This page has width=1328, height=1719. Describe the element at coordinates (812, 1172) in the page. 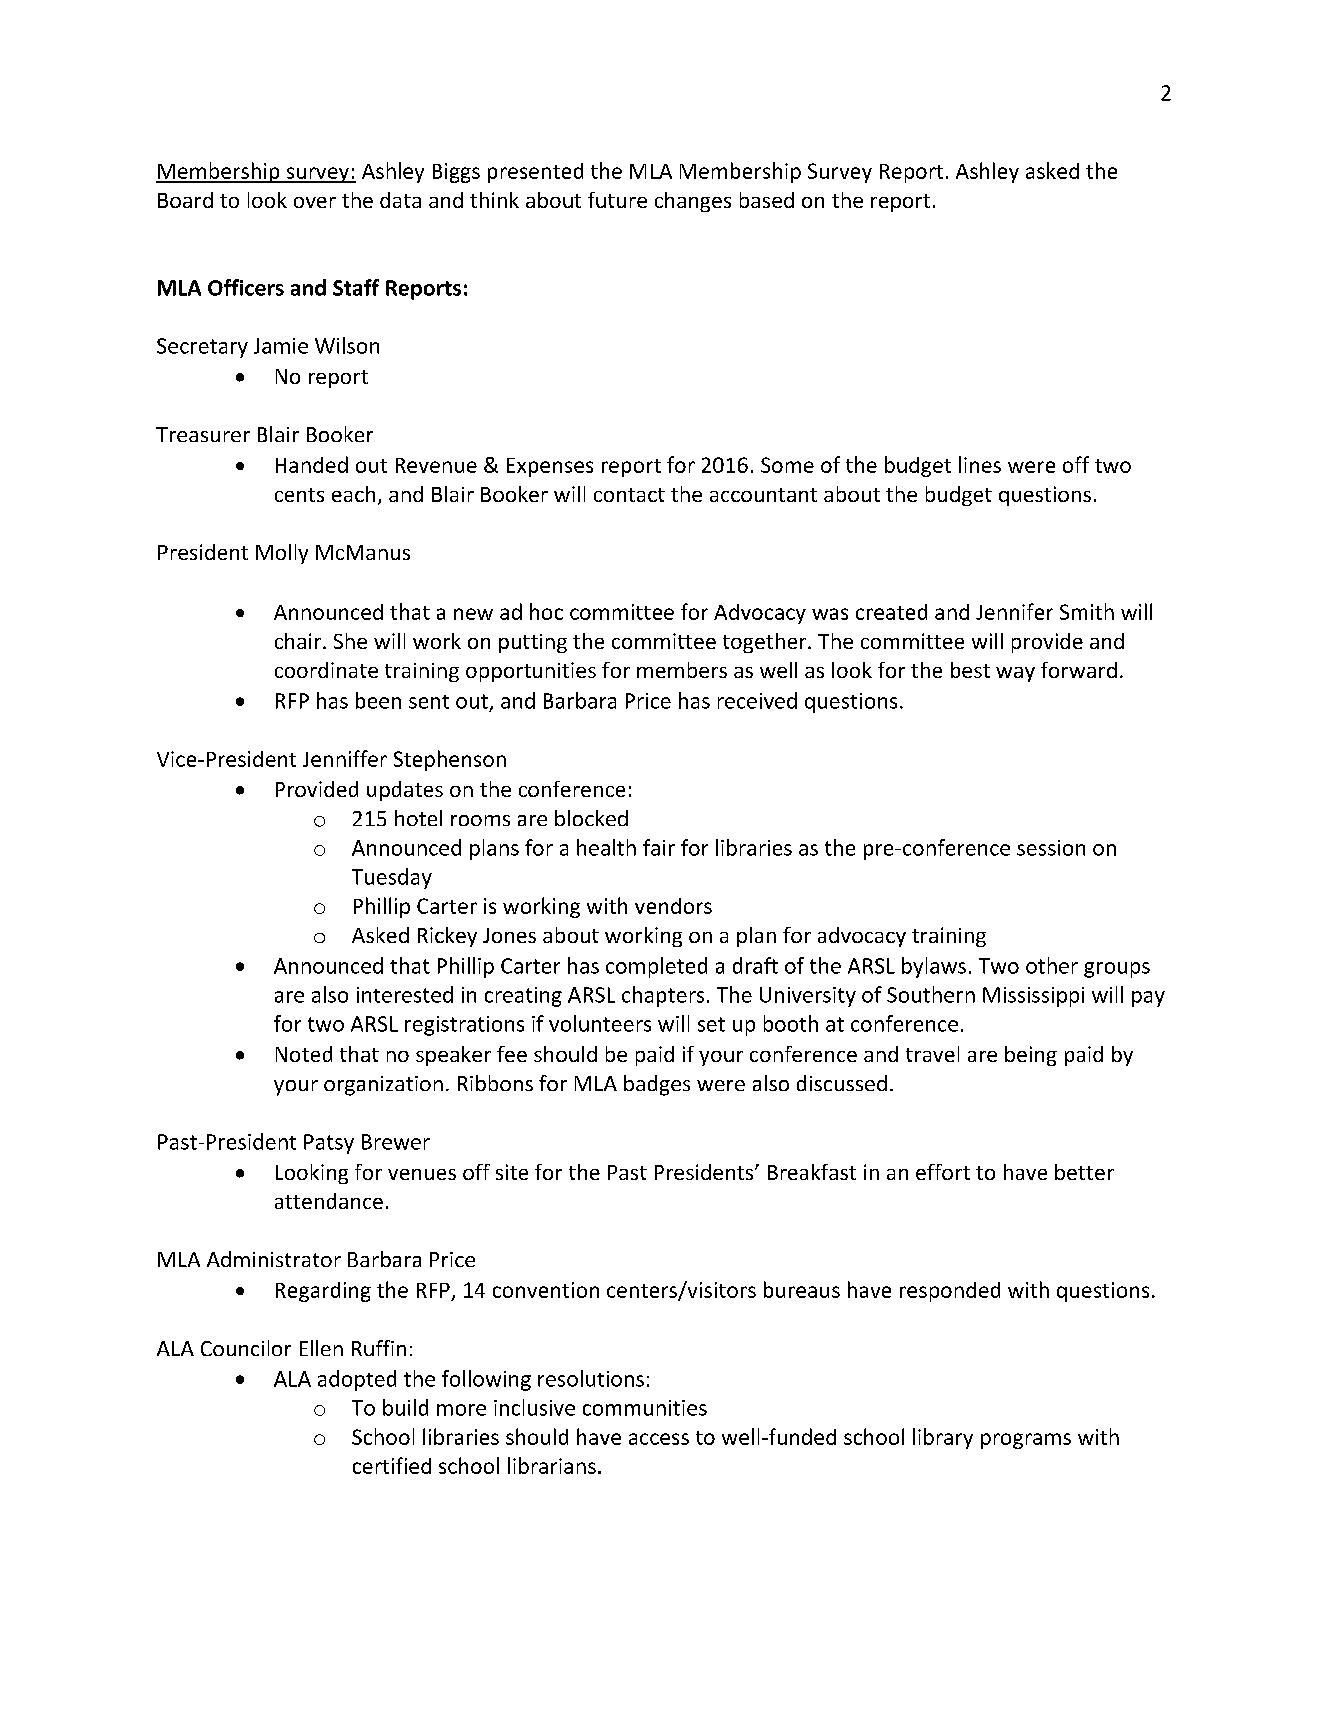

I see `Breakfast` at that location.
